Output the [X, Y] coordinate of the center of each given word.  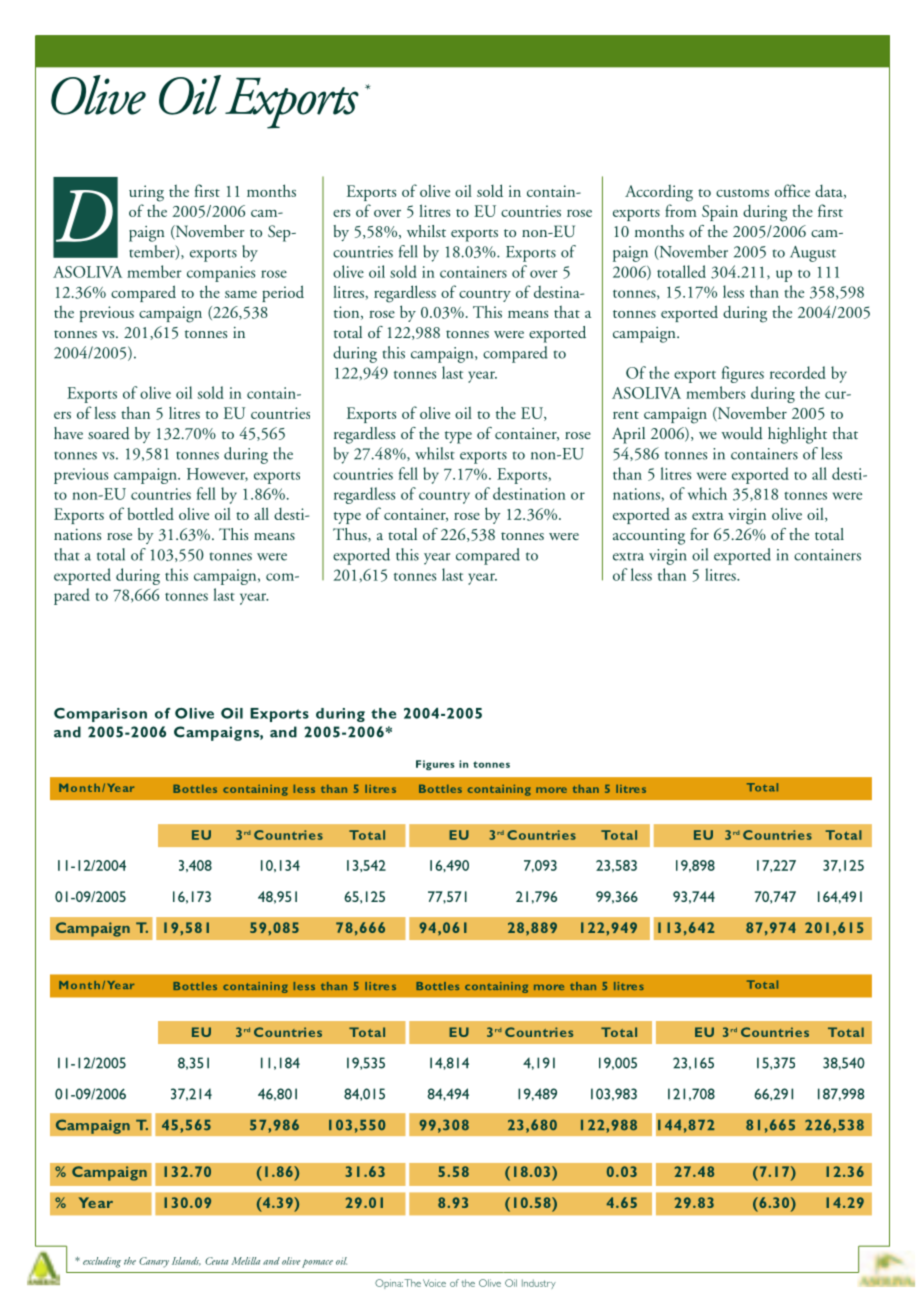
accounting [649, 537]
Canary [154, 1262]
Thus [351, 535]
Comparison [100, 715]
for [699, 534]
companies [221, 274]
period [283, 293]
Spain [720, 213]
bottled [150, 513]
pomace [317, 1263]
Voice [434, 1283]
